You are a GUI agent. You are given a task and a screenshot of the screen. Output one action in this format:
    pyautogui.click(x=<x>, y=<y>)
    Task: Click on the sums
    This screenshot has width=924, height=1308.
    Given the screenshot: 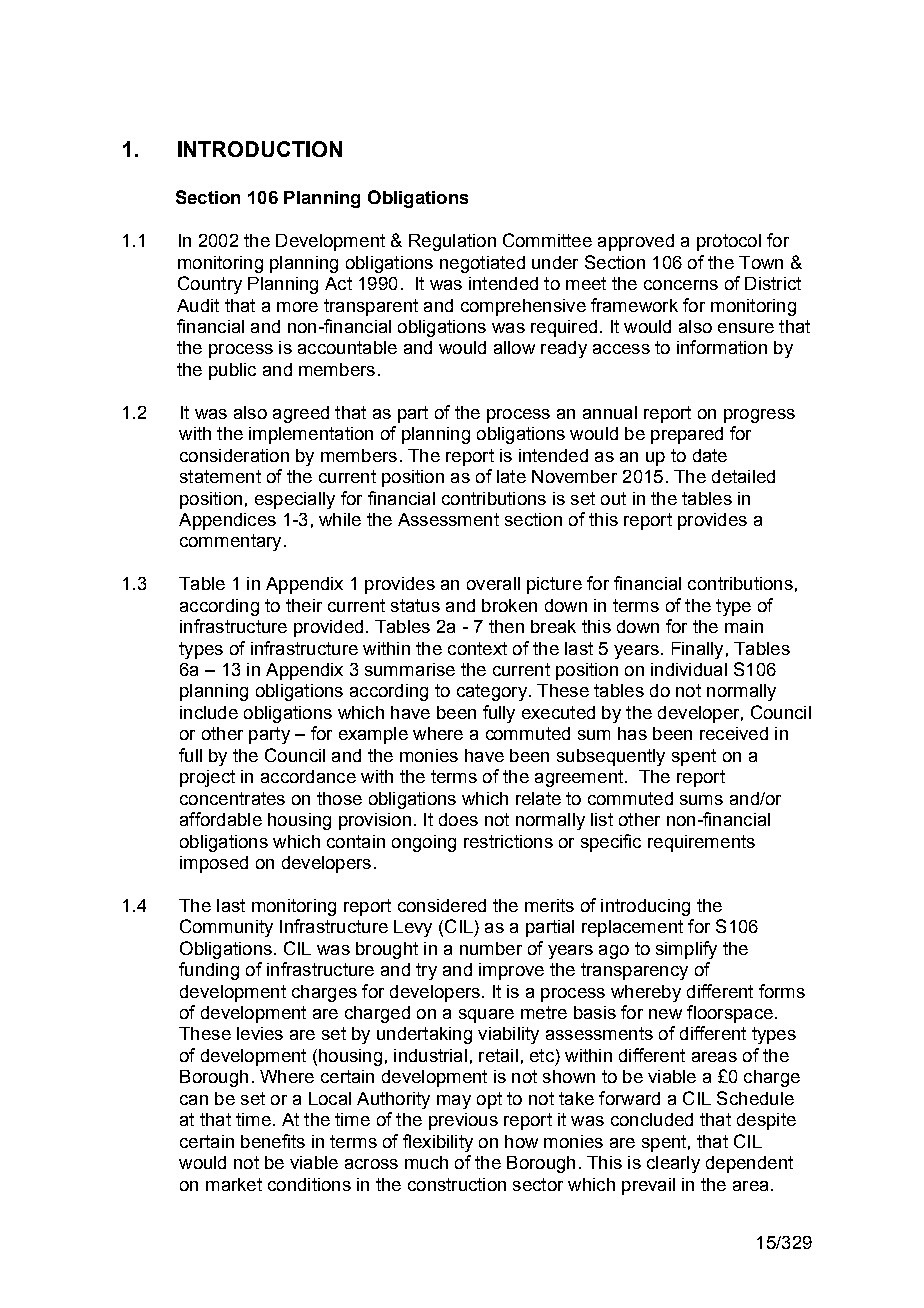 What is the action you would take?
    pyautogui.click(x=701, y=800)
